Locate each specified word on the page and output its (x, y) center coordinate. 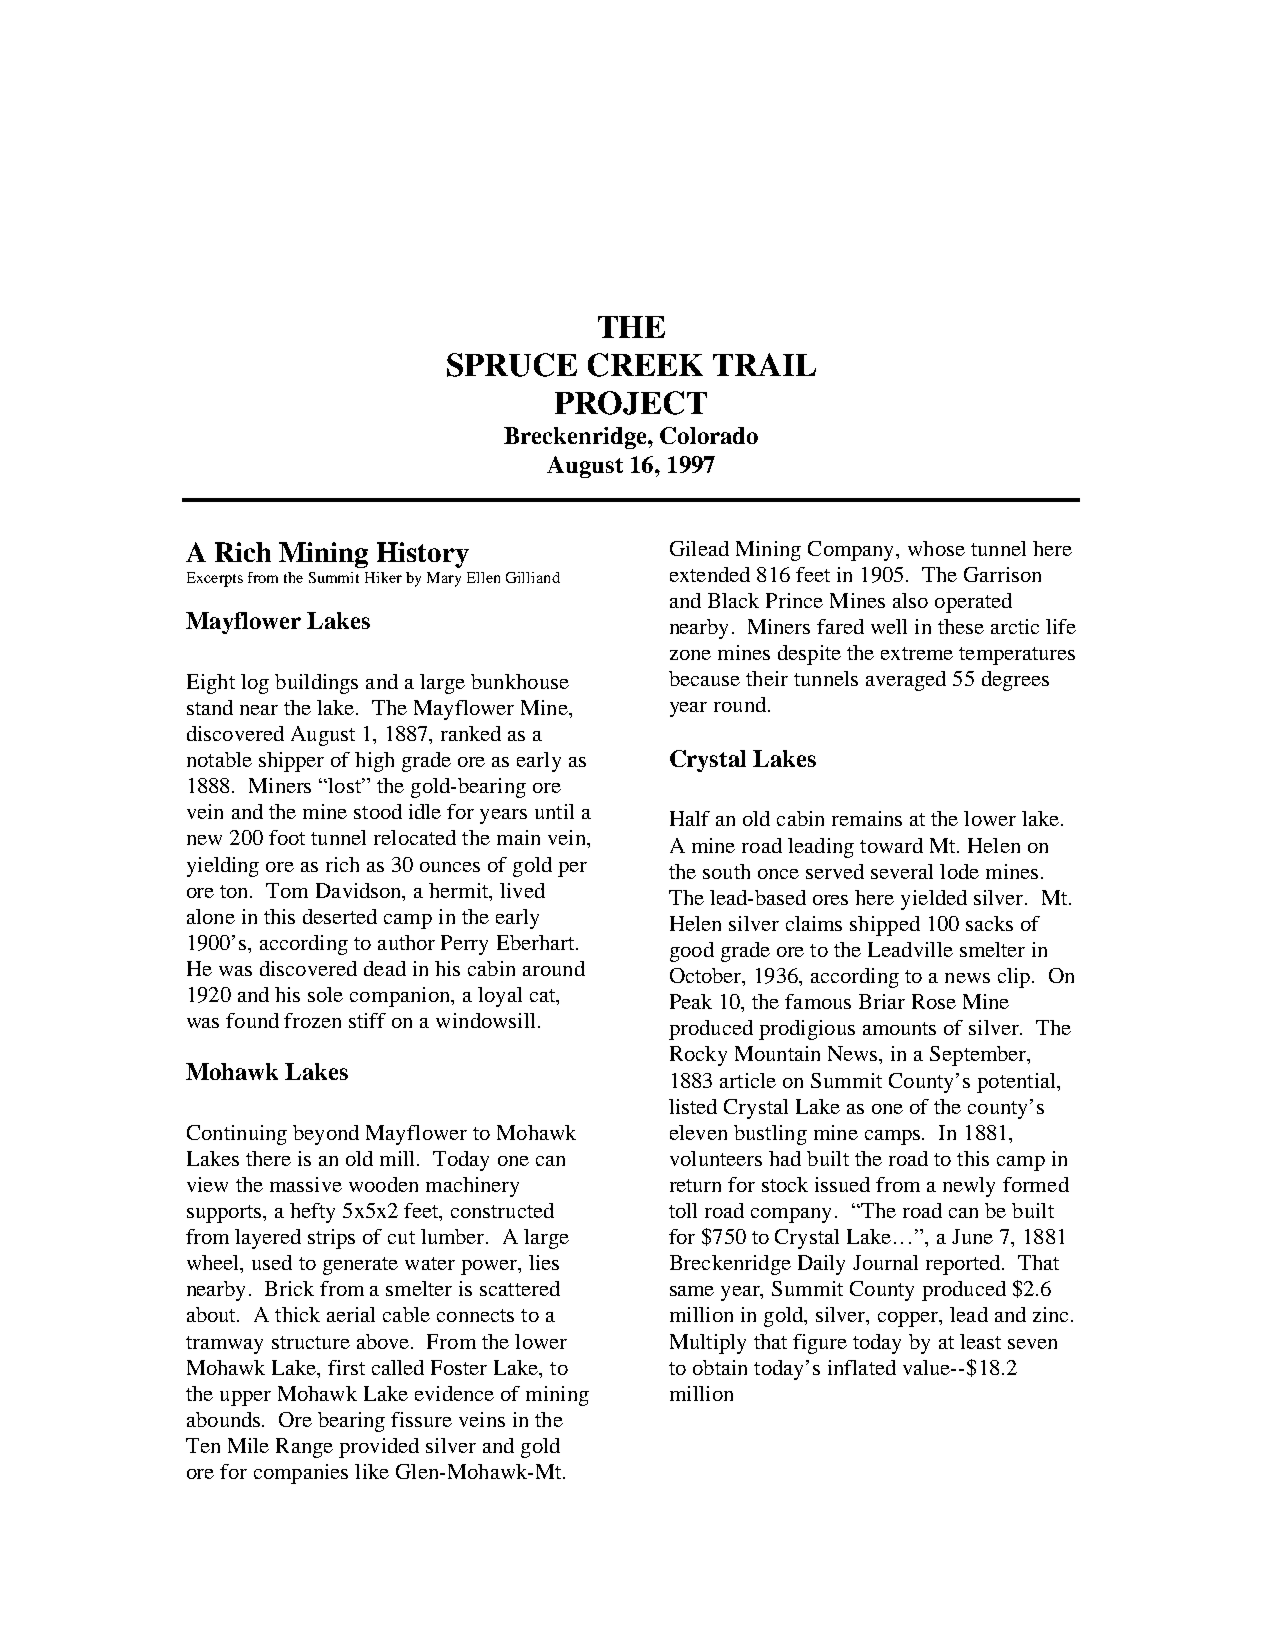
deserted (340, 916)
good (692, 952)
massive (306, 1184)
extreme (917, 653)
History (423, 555)
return (695, 1185)
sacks (989, 923)
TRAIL (764, 364)
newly (969, 1187)
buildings (316, 684)
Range (304, 1448)
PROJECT (631, 403)
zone (690, 655)
